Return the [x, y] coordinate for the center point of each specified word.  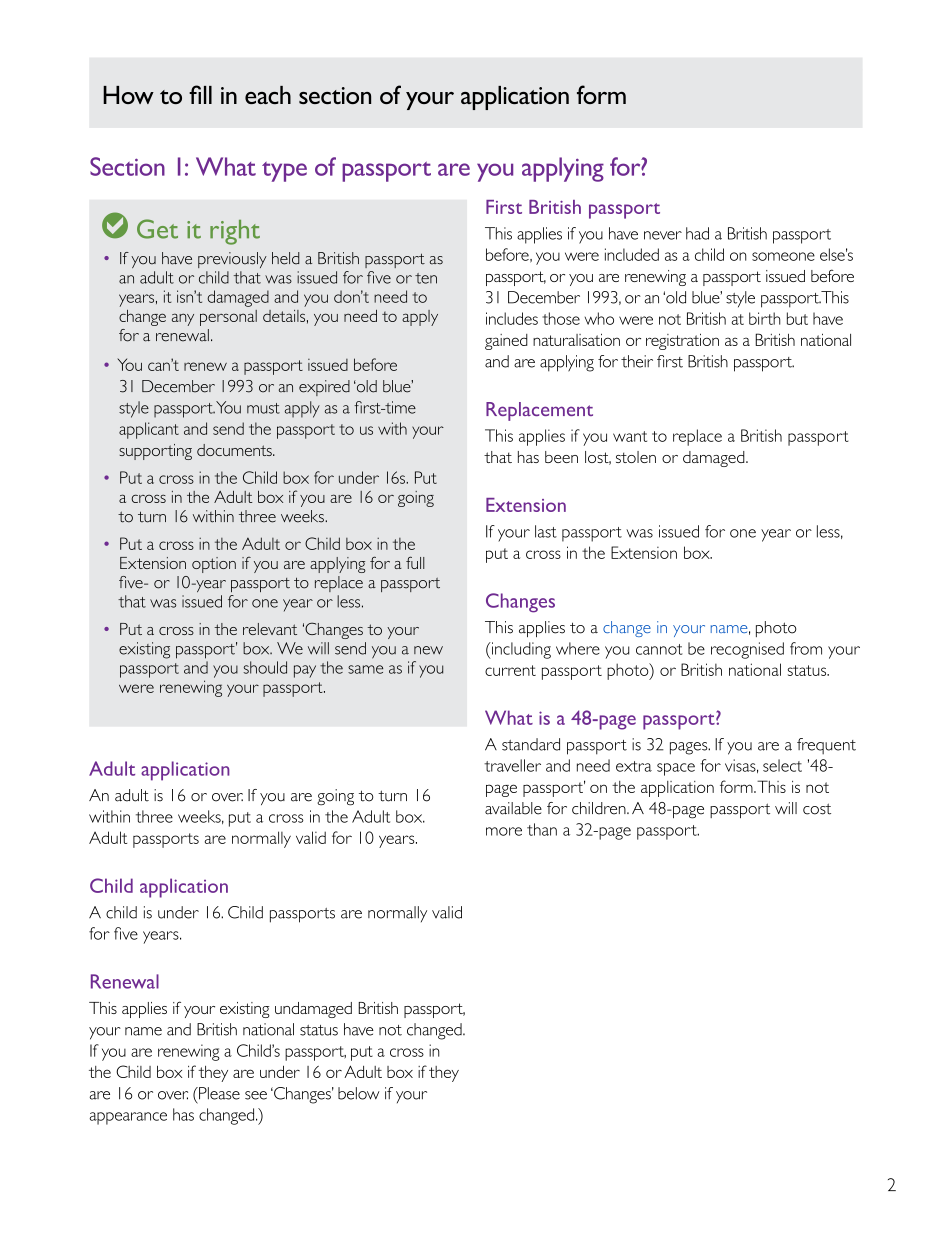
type [284, 172]
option [214, 565]
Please [218, 1093]
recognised [747, 650]
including [520, 650]
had [697, 233]
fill [200, 94]
